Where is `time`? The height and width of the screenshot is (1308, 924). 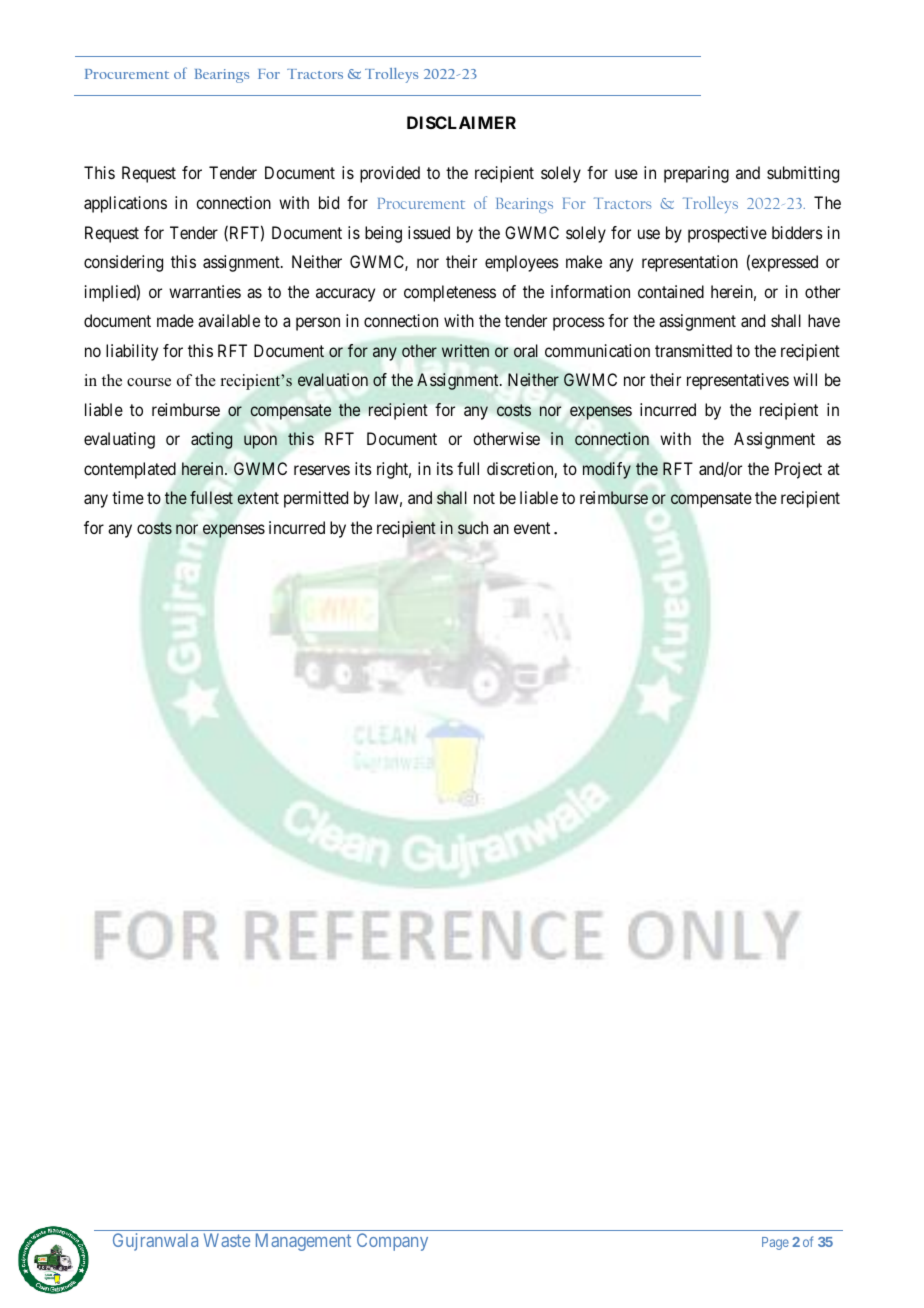
time is located at coordinates (128, 497).
